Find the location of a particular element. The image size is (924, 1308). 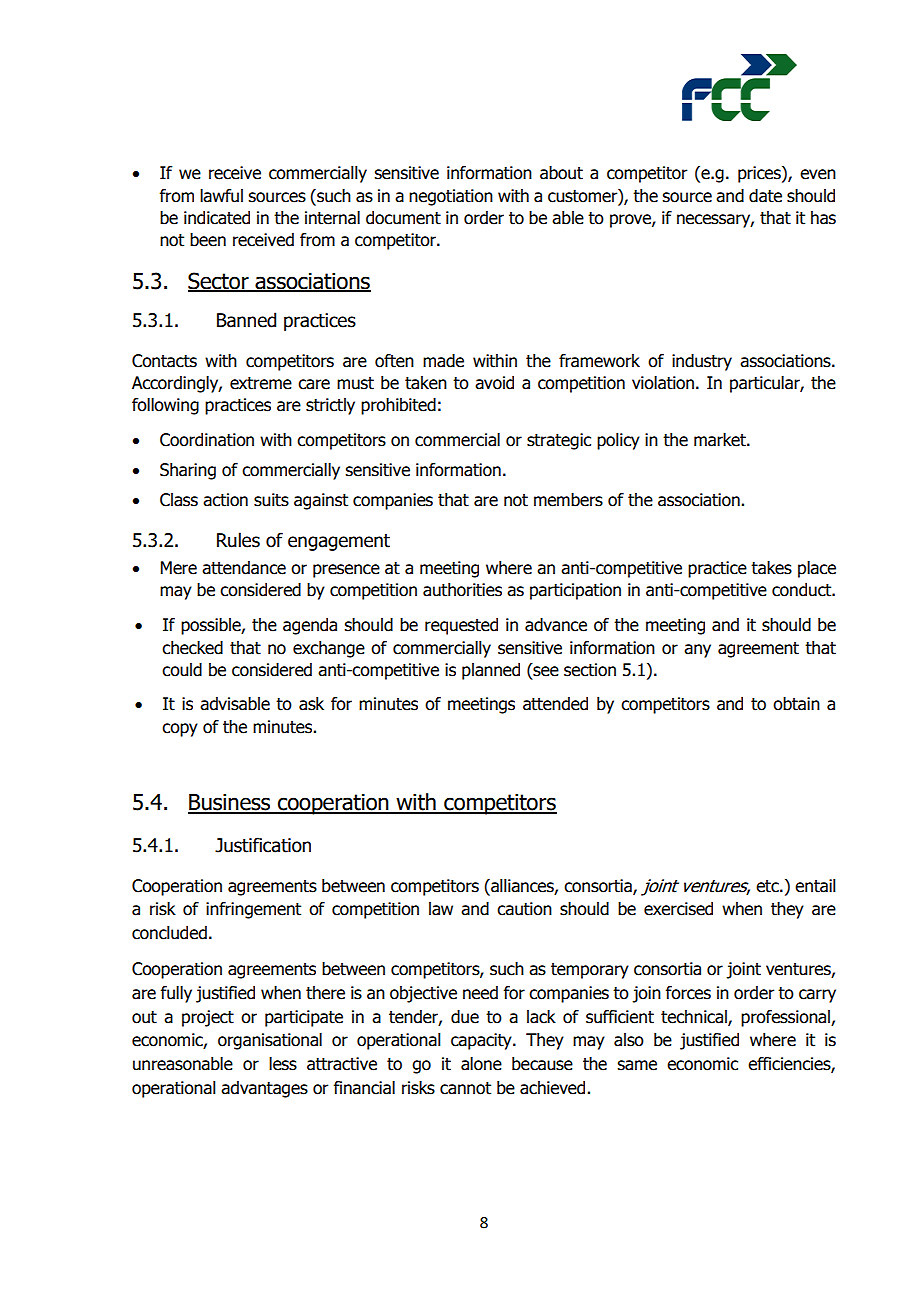

entail is located at coordinates (815, 886).
